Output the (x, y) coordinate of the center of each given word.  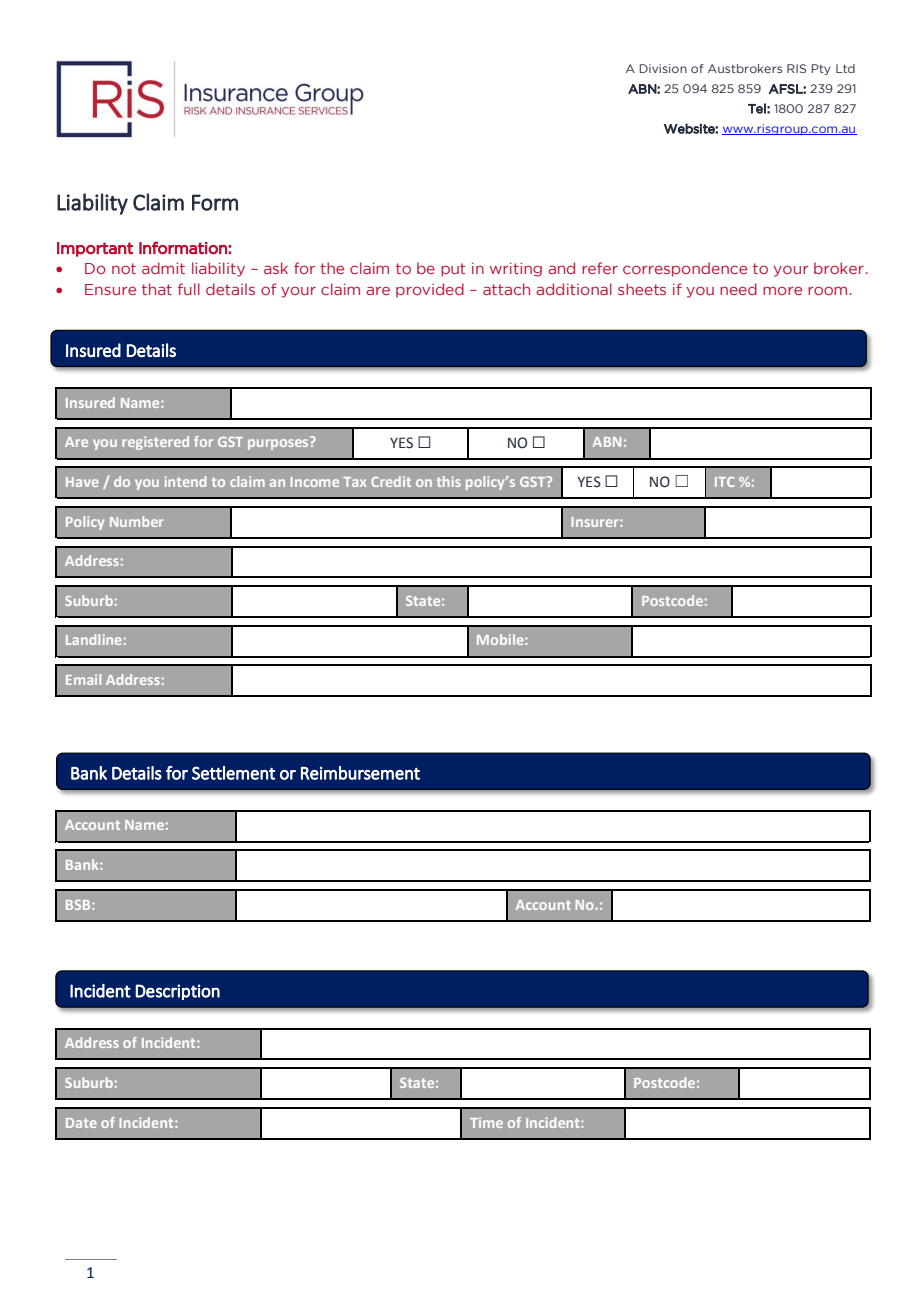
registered (155, 443)
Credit (391, 481)
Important (95, 249)
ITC (725, 482)
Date (81, 1123)
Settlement (233, 773)
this (449, 481)
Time (486, 1122)
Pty (821, 69)
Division (663, 68)
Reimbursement (360, 773)
